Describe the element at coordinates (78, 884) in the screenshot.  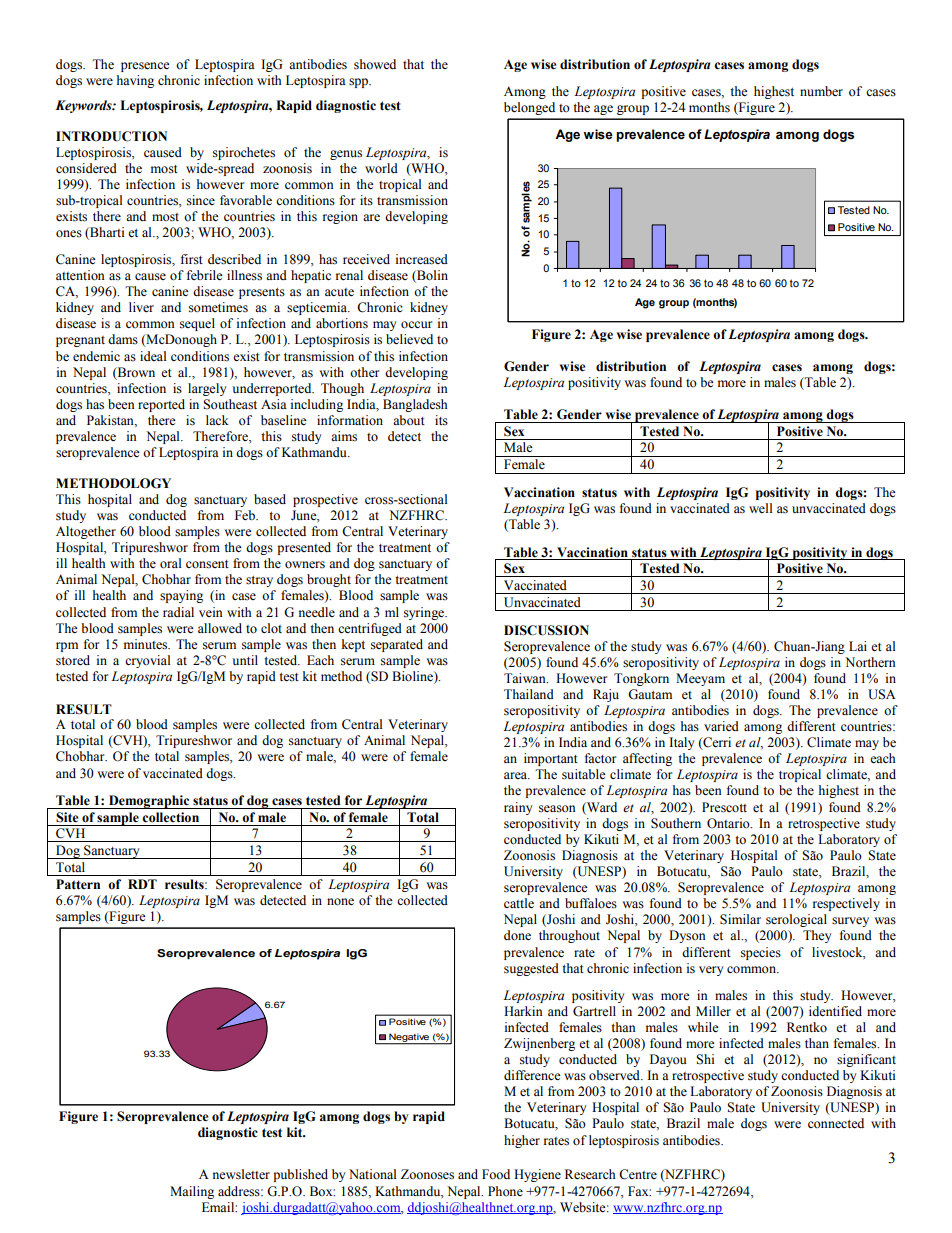
I see `Pattern` at that location.
